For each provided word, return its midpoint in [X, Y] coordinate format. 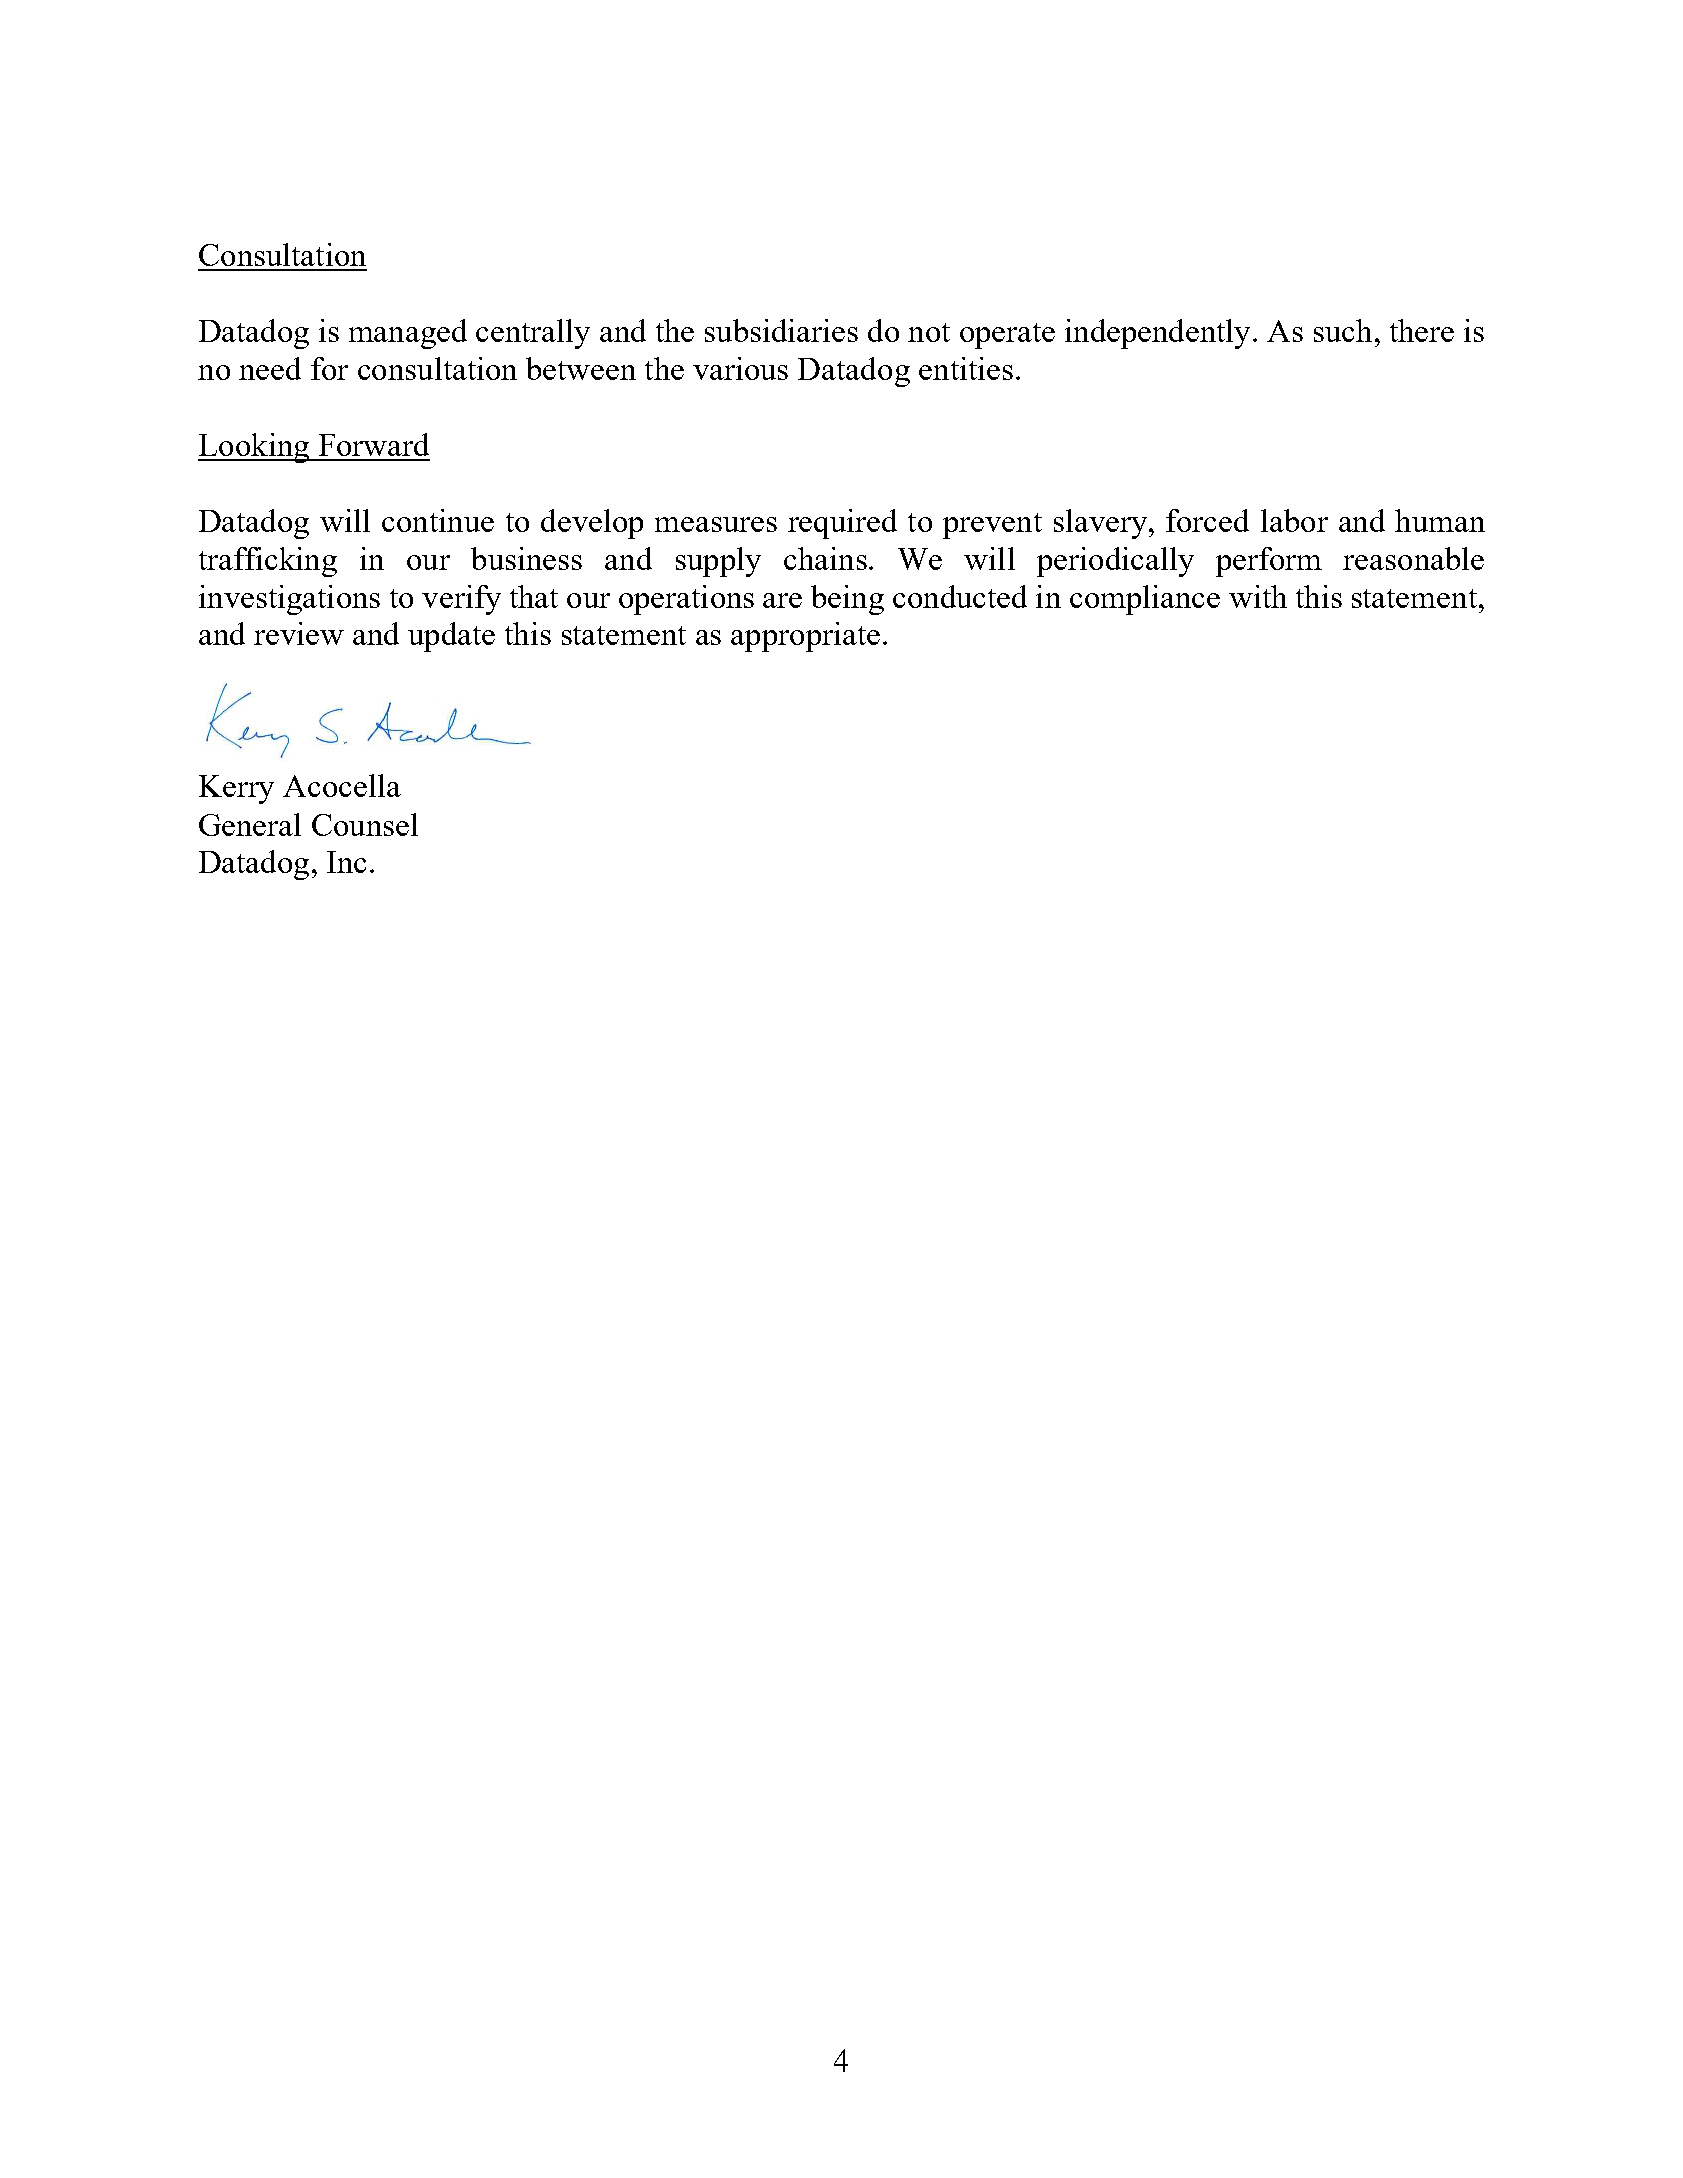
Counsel [365, 824]
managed [408, 334]
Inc [346, 862]
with [1258, 596]
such [1343, 330]
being [847, 600]
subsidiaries [781, 330]
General [250, 824]
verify [461, 600]
